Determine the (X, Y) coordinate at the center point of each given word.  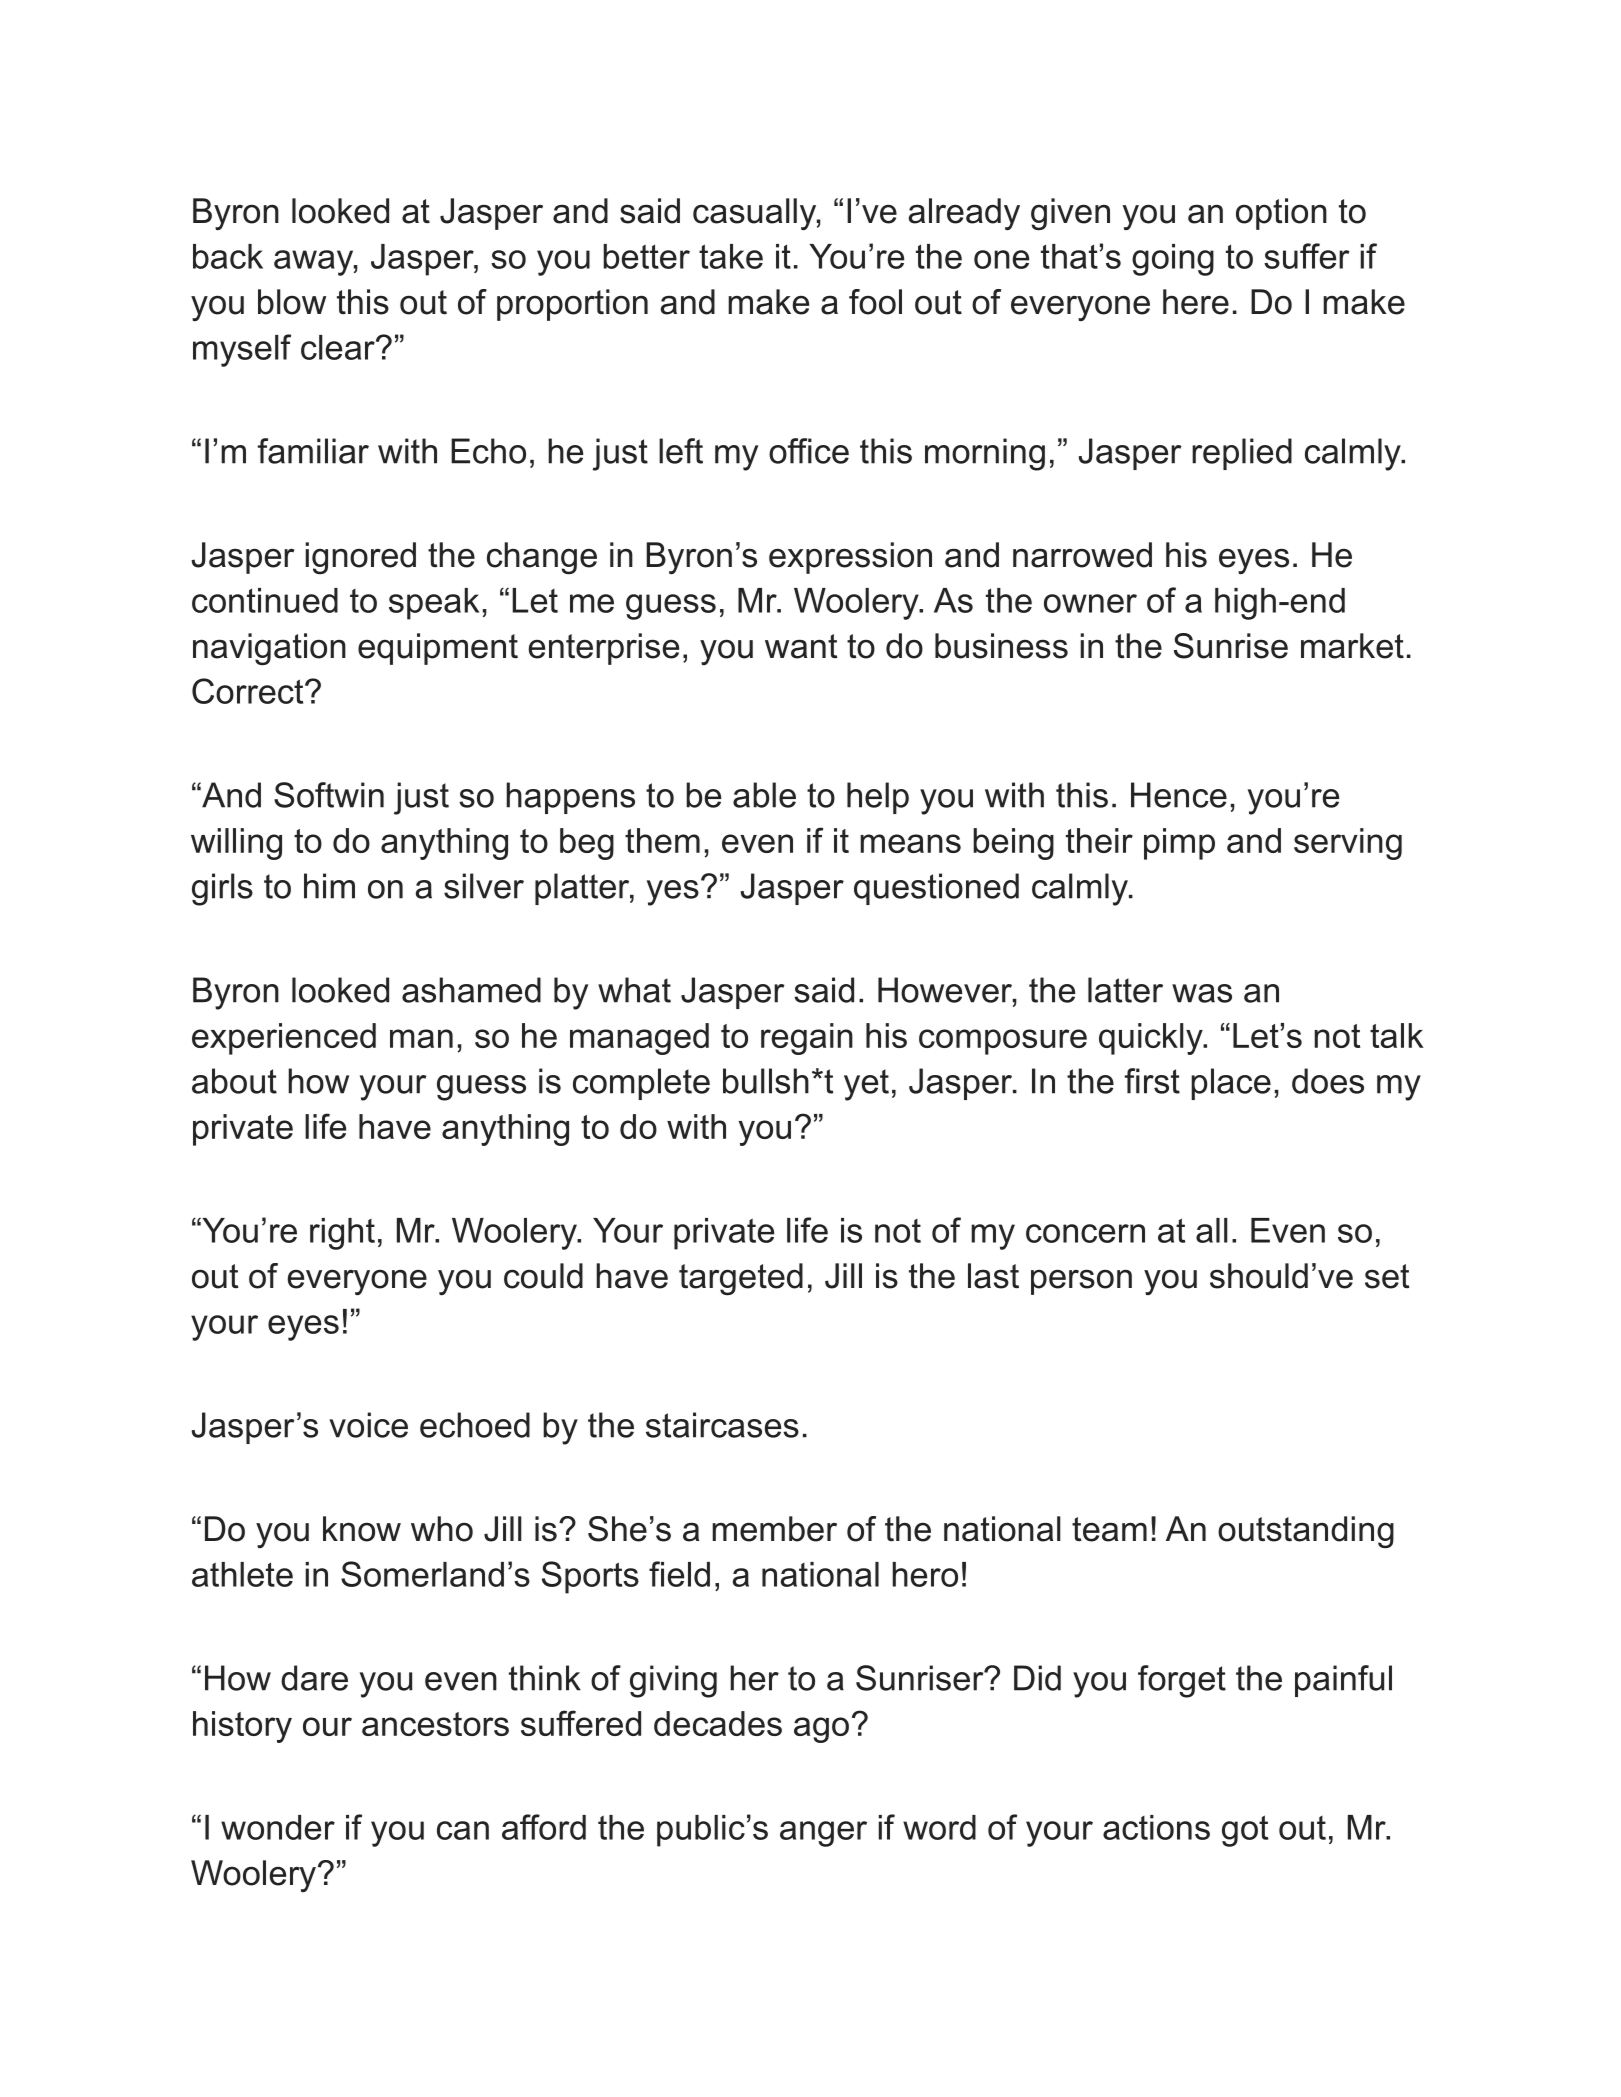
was (1202, 993)
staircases (722, 1425)
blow (292, 302)
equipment (438, 649)
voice (368, 1425)
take (731, 256)
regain (807, 1039)
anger (823, 1834)
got (1245, 1831)
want (801, 646)
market (1352, 646)
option (1281, 214)
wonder (278, 1827)
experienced (284, 1039)
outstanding (1306, 1532)
